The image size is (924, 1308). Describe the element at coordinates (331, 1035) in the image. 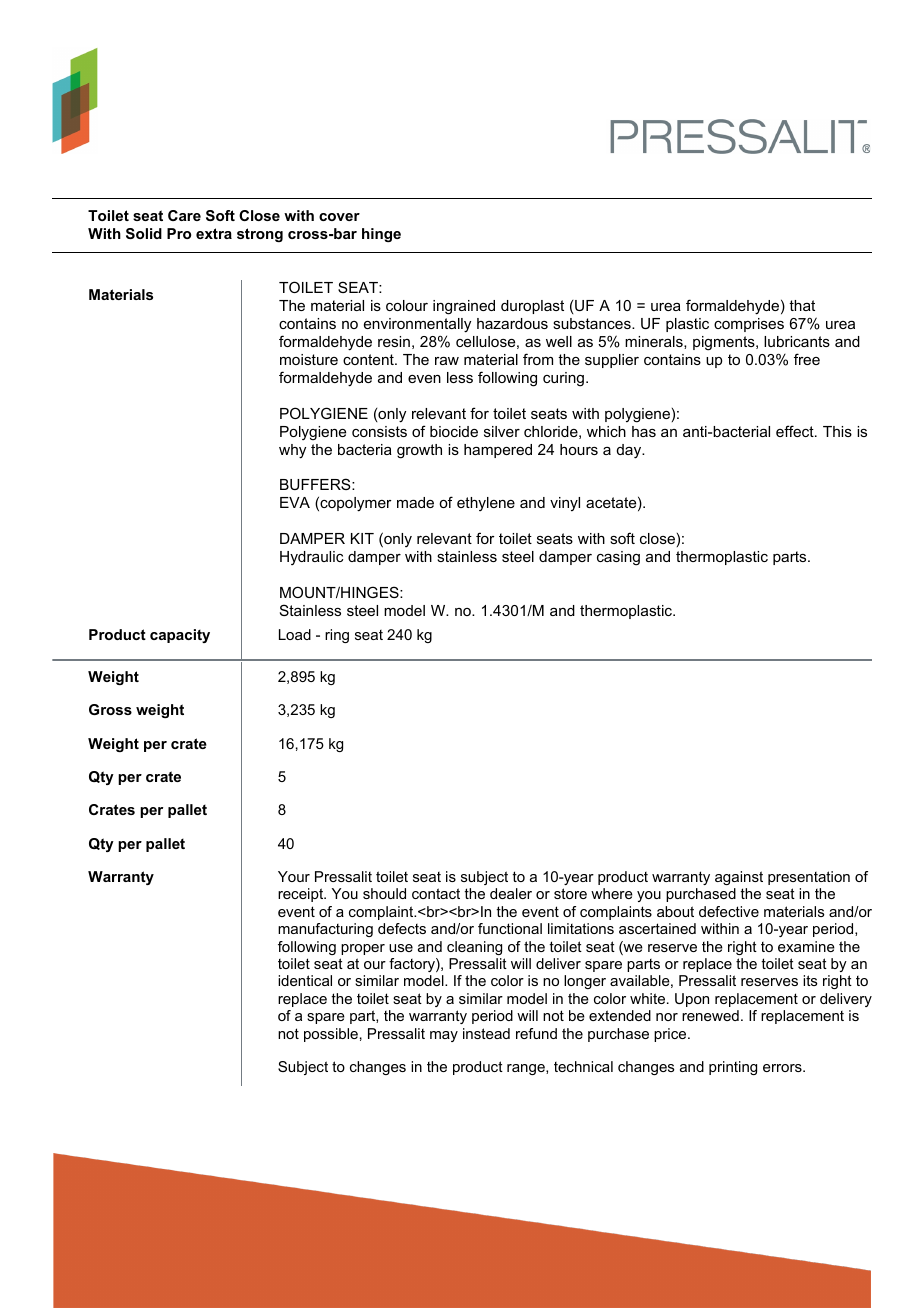

I see `possible` at that location.
